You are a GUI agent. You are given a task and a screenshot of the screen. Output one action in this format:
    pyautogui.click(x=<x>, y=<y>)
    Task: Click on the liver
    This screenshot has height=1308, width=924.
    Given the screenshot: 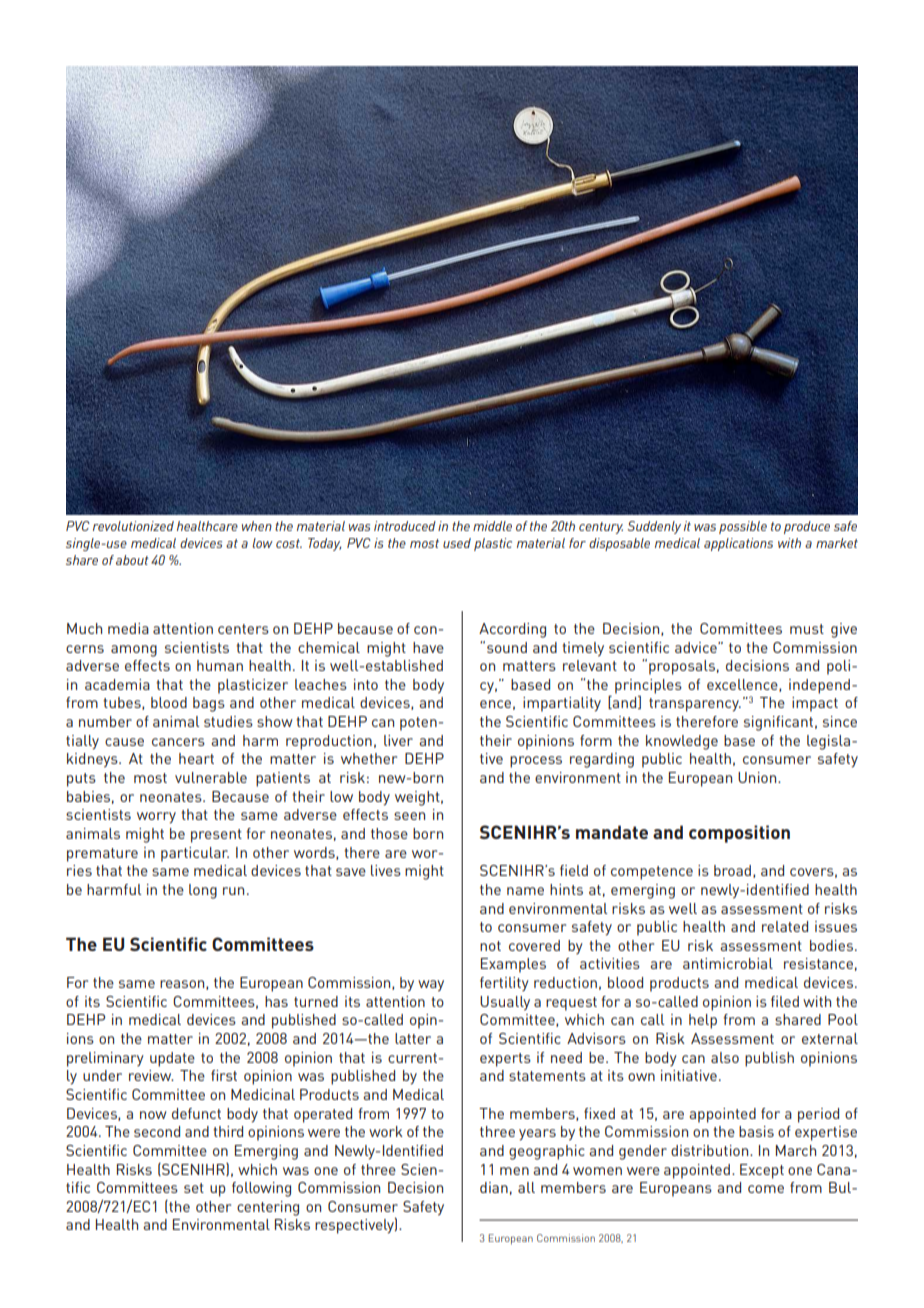 What is the action you would take?
    pyautogui.click(x=398, y=740)
